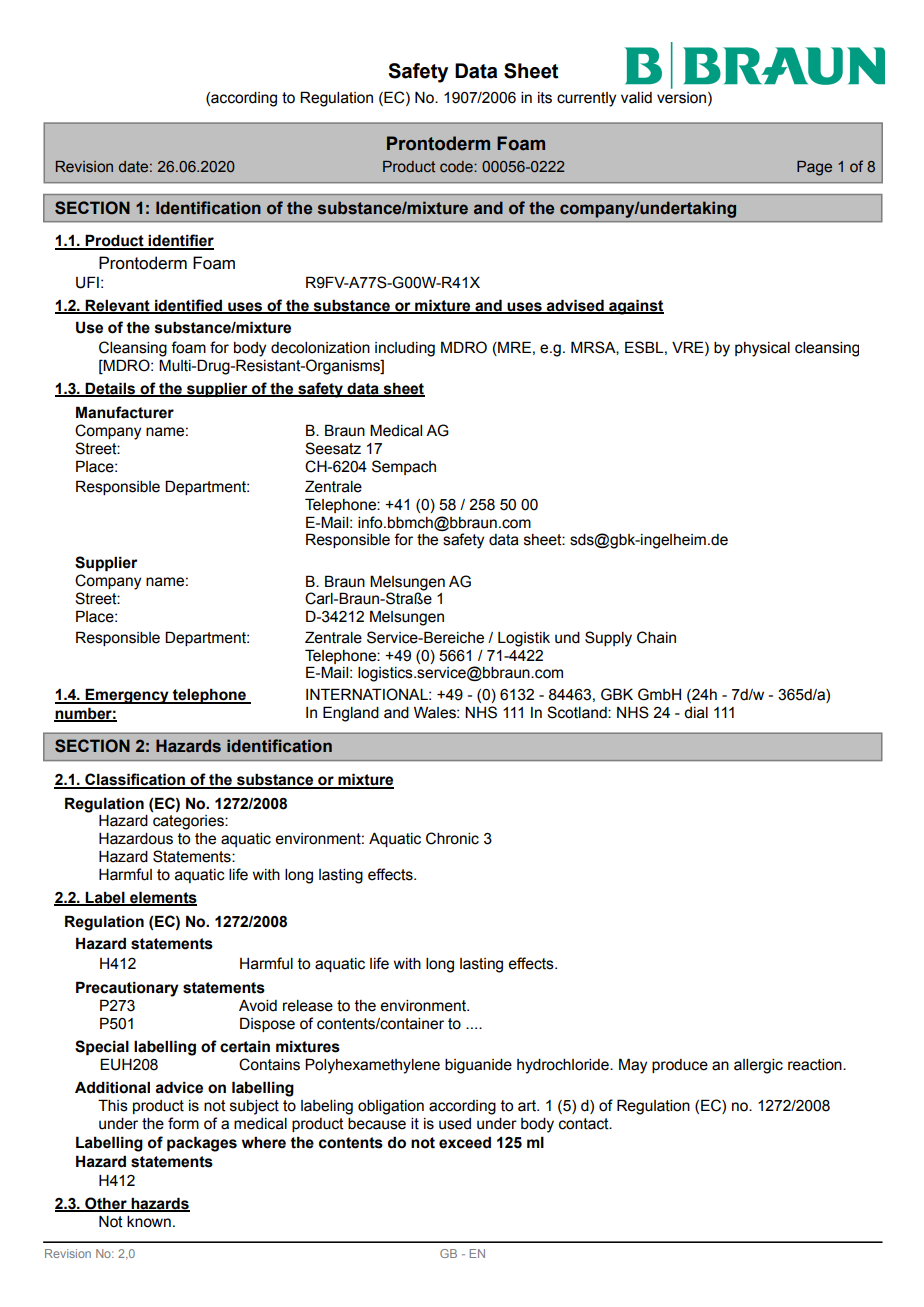  Describe the element at coordinates (814, 168) in the image. I see `Page` at that location.
